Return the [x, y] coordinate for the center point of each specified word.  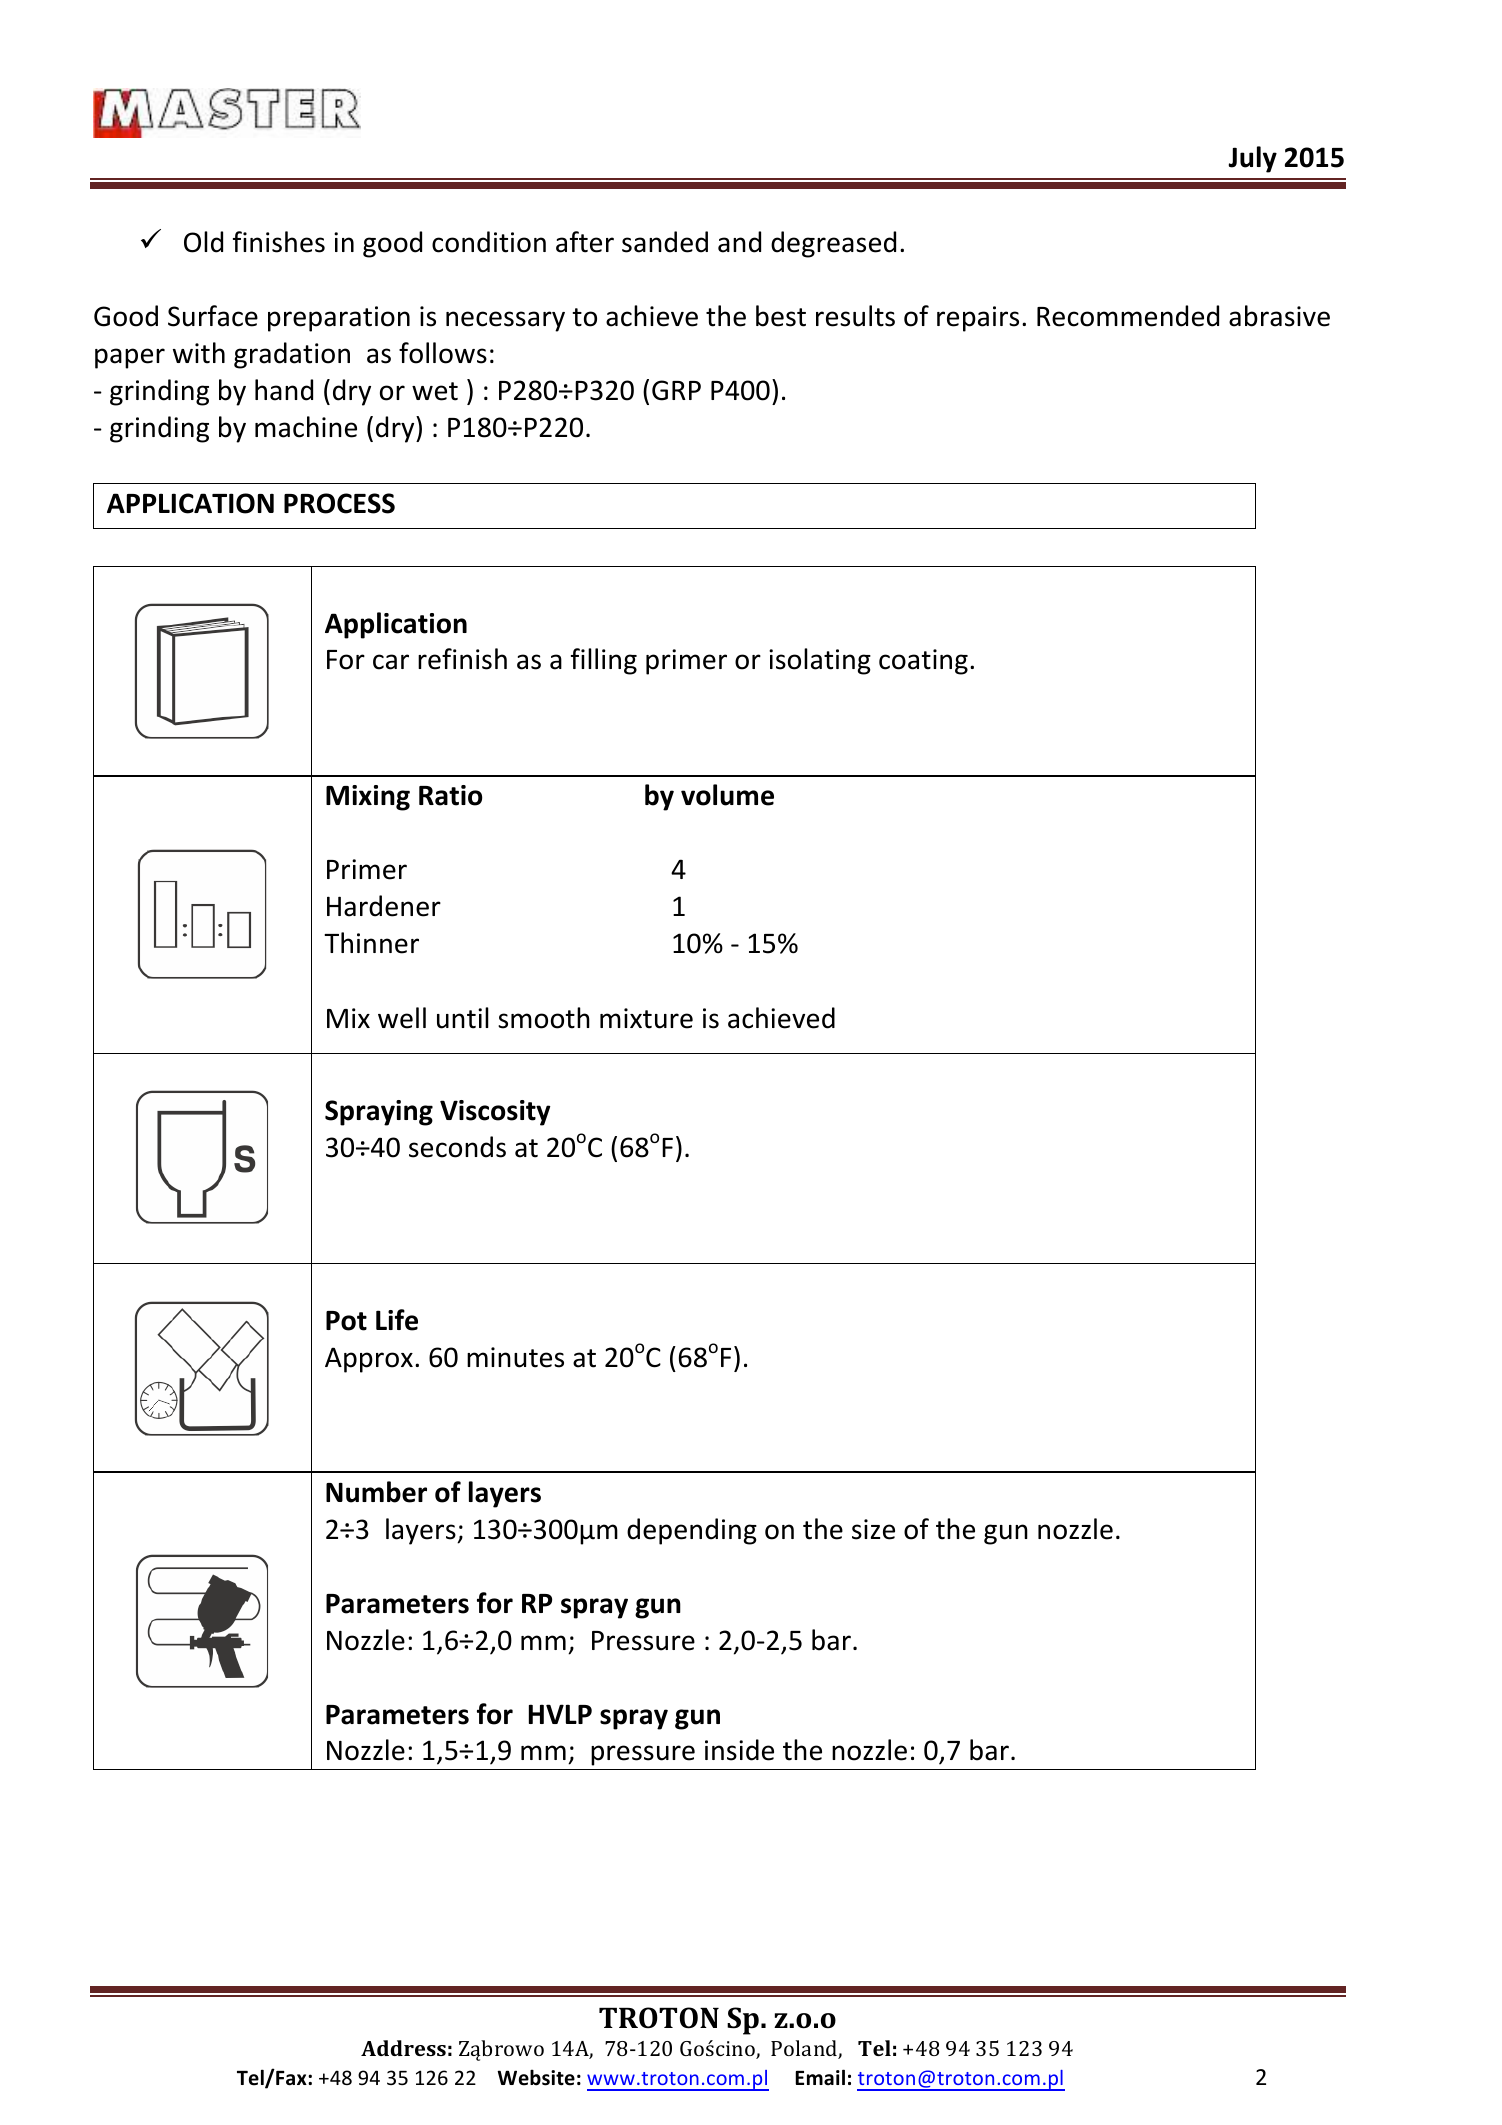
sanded [665, 242]
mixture [646, 1018]
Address [403, 2048]
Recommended [1128, 316]
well [402, 1018]
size [873, 1529]
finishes [279, 242]
